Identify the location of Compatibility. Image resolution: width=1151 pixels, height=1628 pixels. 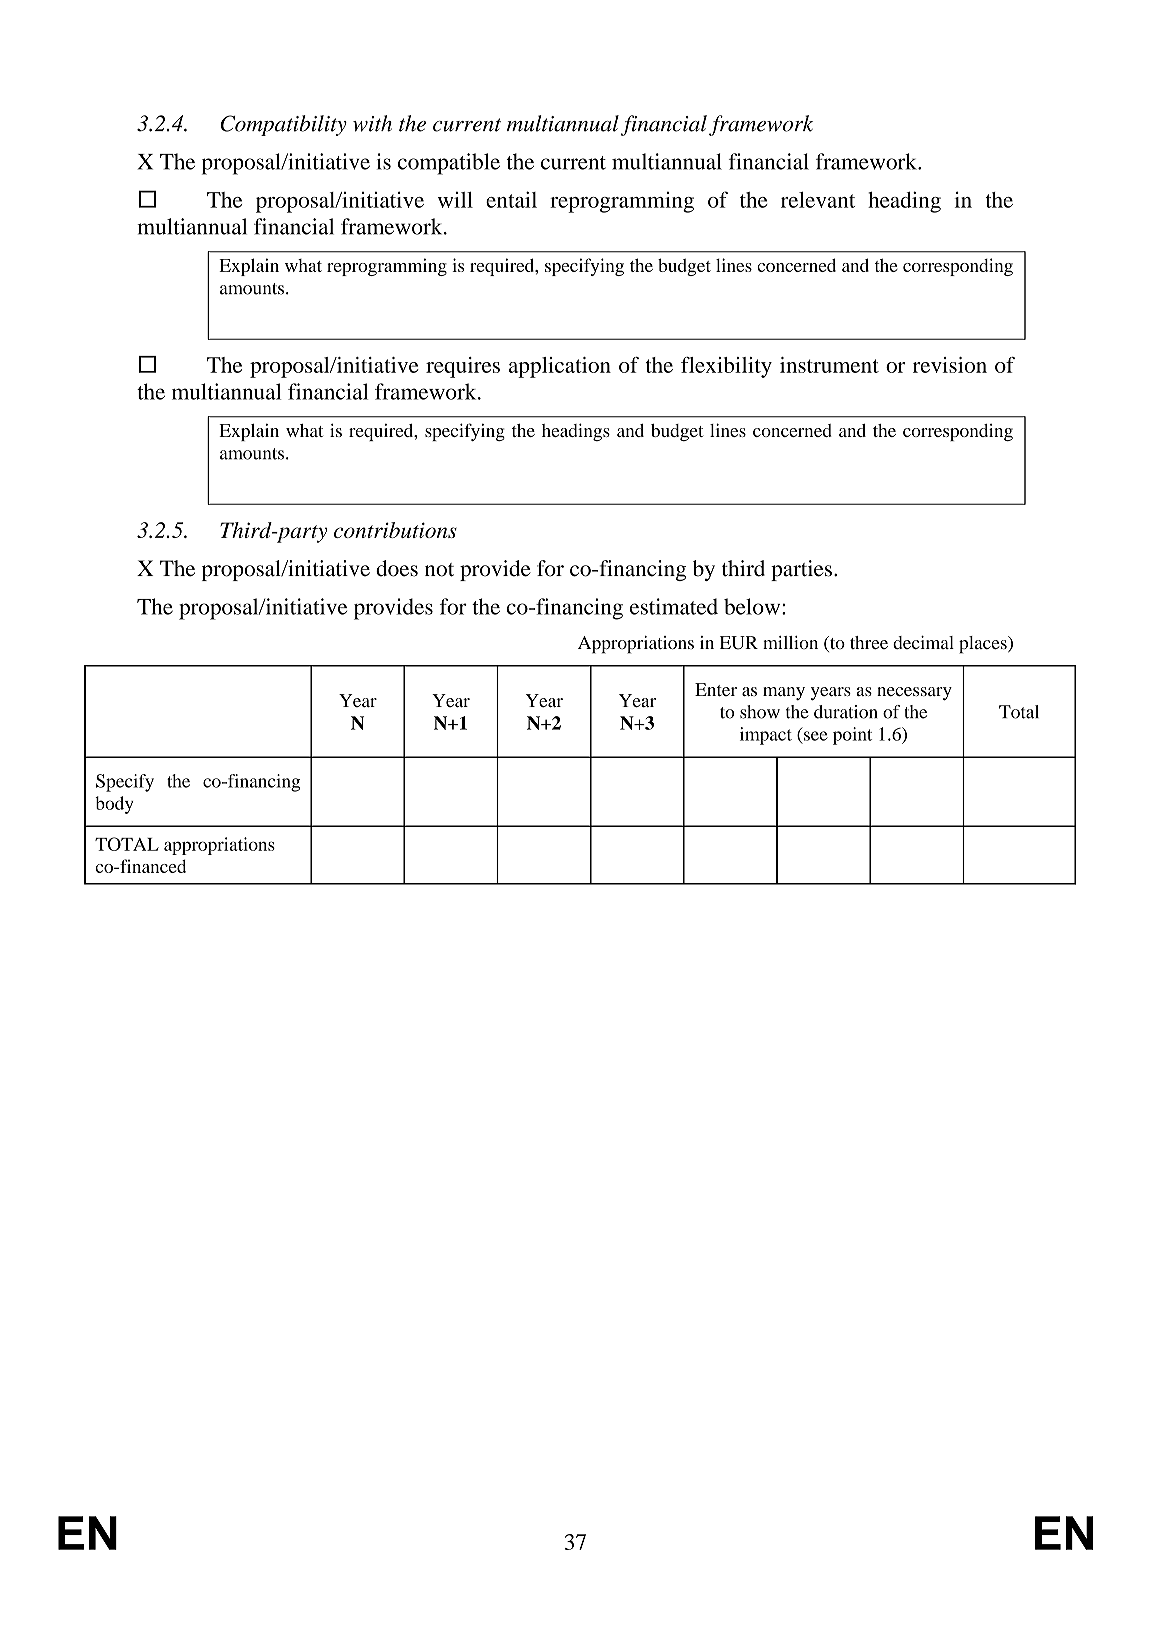
(283, 125).
